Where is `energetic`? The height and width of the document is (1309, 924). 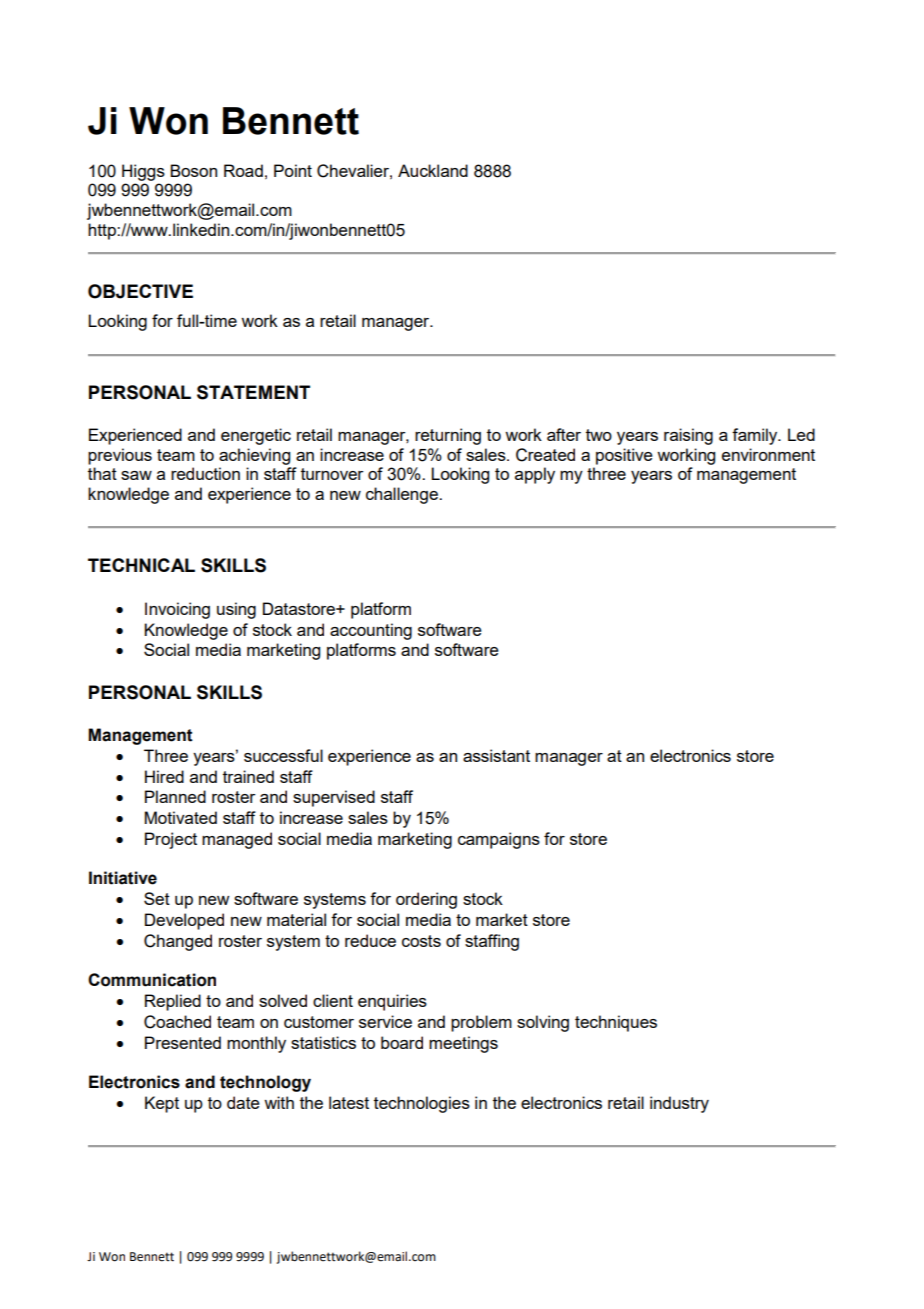
energetic is located at coordinates (256, 436).
